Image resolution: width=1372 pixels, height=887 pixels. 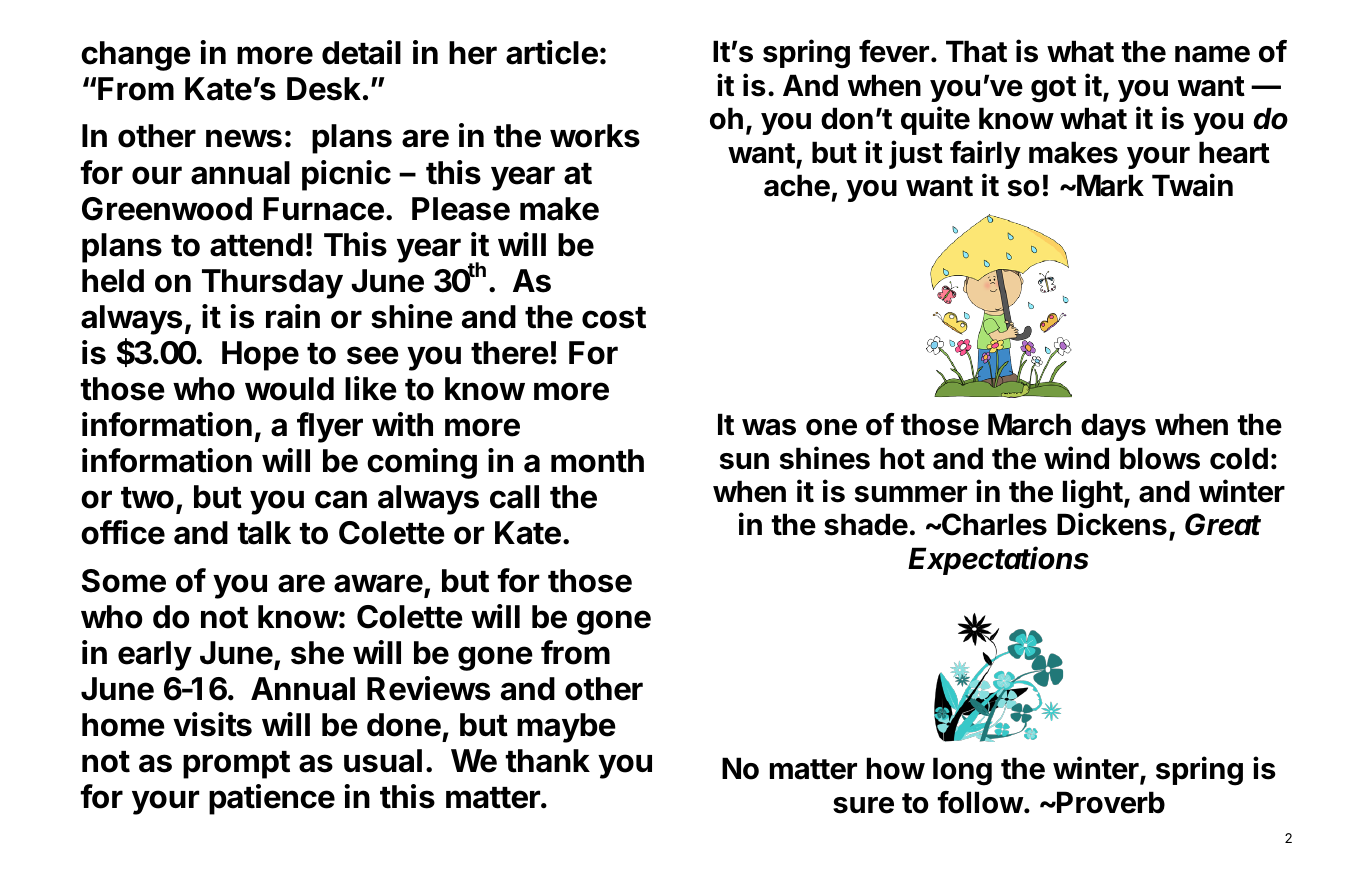 I want to click on ache, so click(x=797, y=185).
